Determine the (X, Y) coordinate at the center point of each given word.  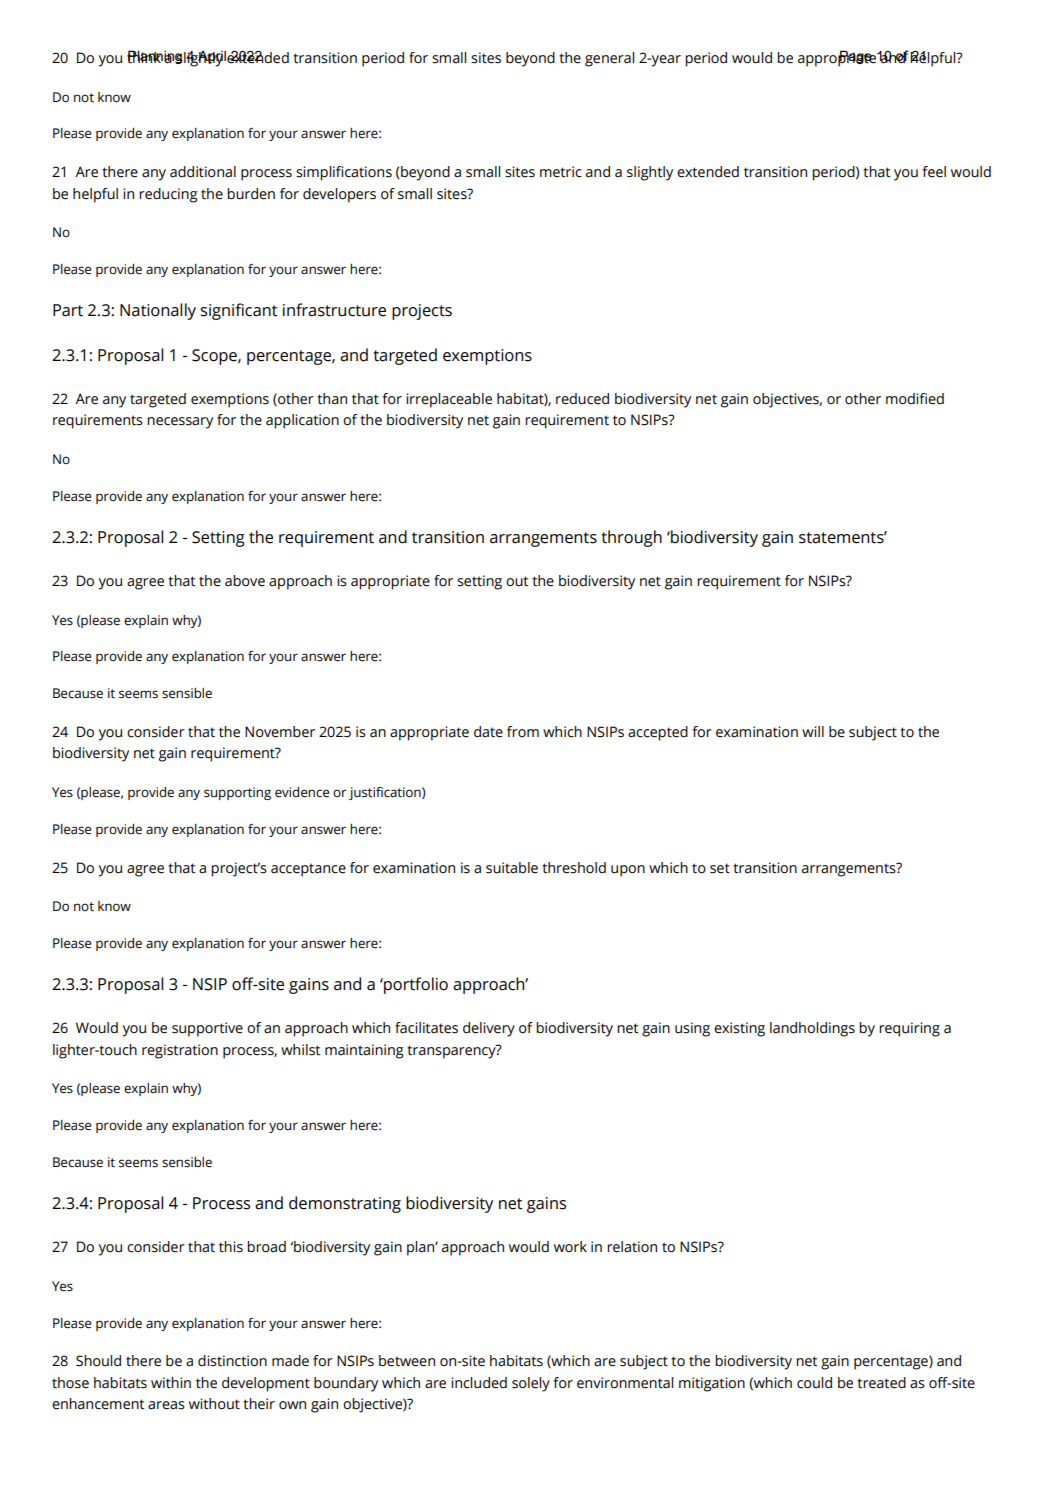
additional (203, 172)
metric (561, 172)
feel (934, 172)
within (171, 1383)
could (814, 1383)
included (479, 1383)
